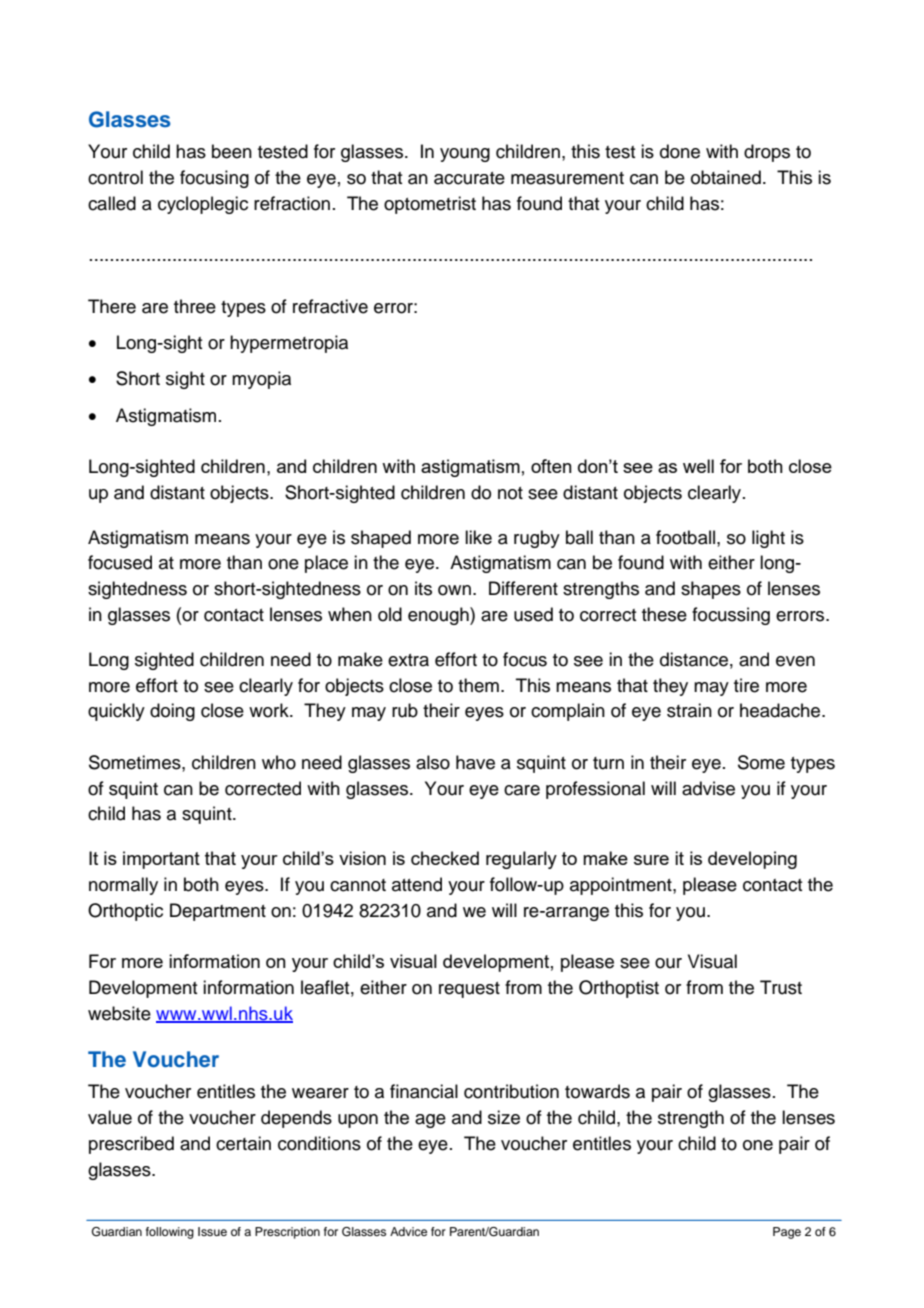 This screenshot has height=1308, width=924. What do you see at coordinates (478, 685) in the screenshot?
I see `them` at bounding box center [478, 685].
